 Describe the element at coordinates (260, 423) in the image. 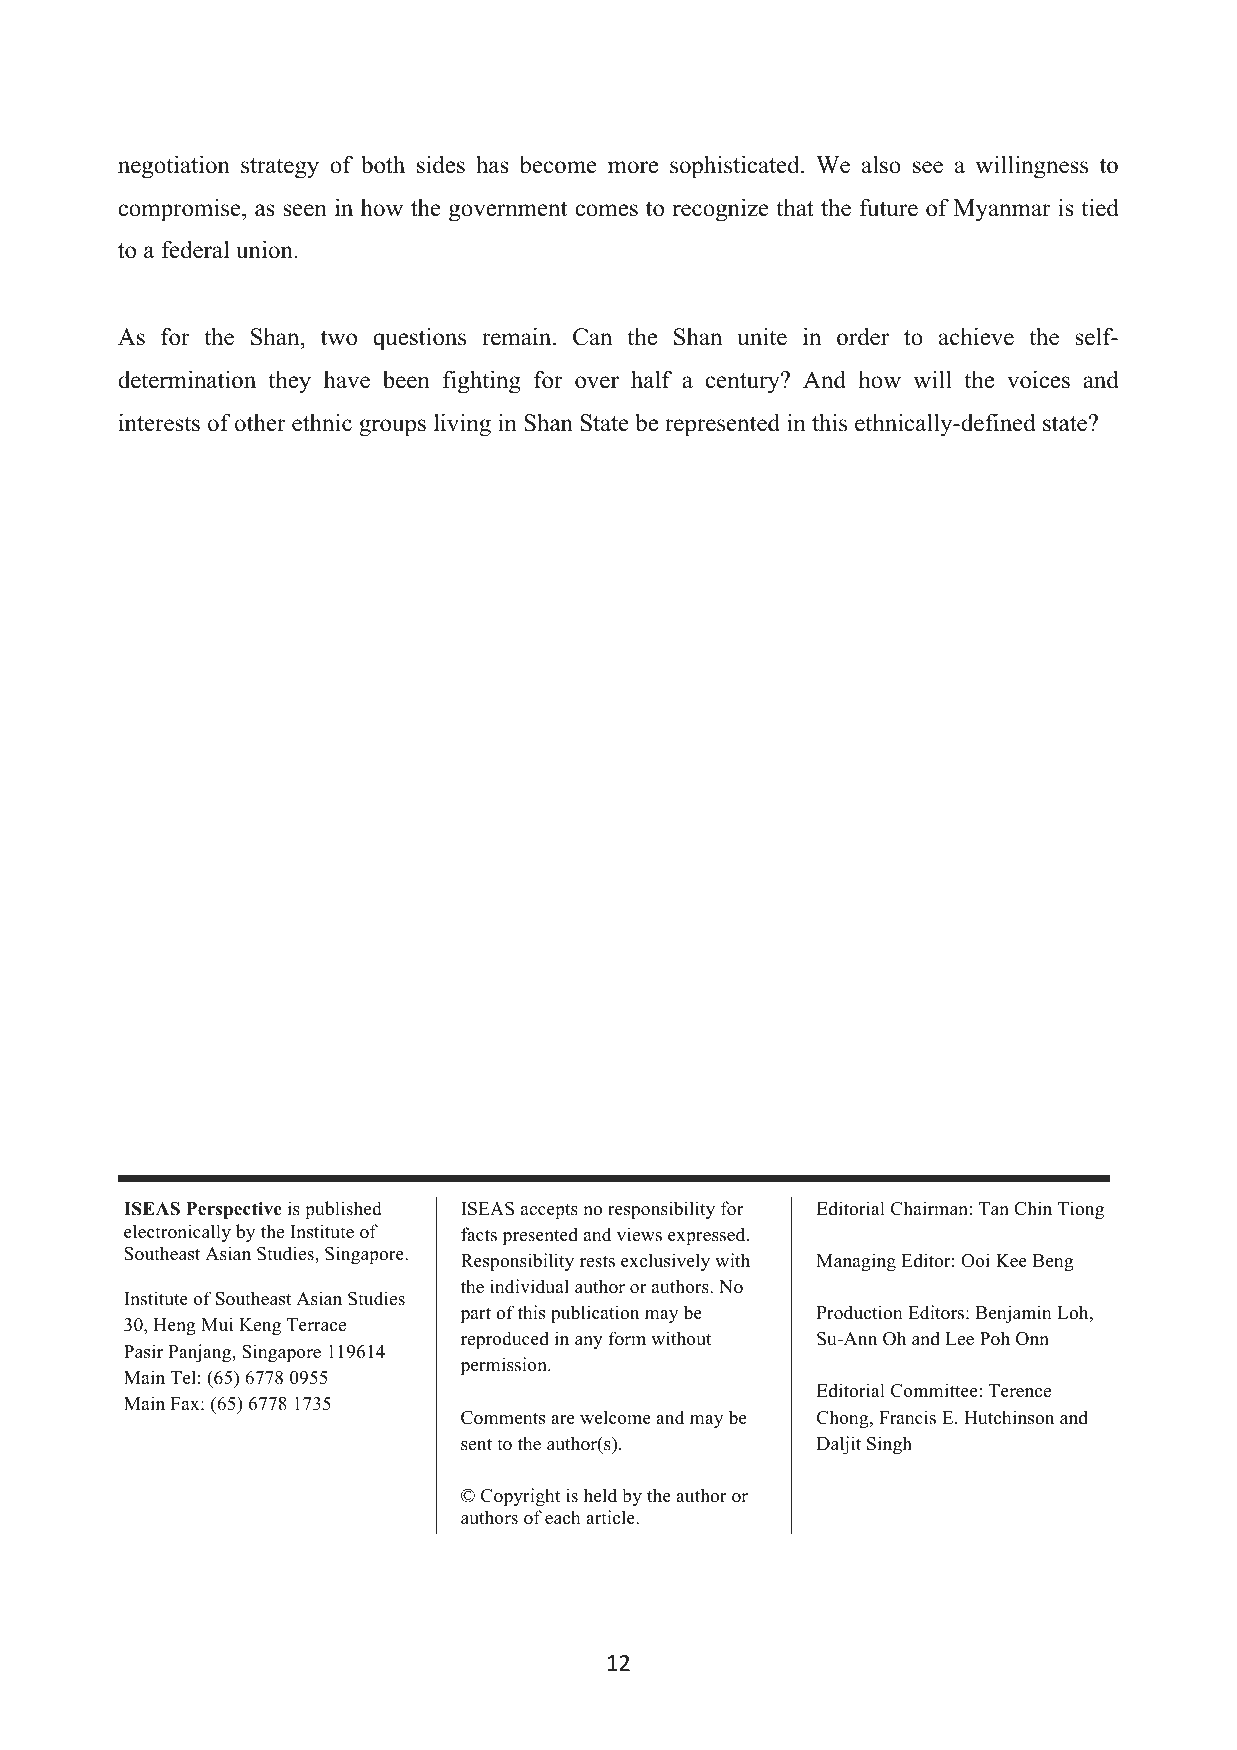

I see `other` at that location.
